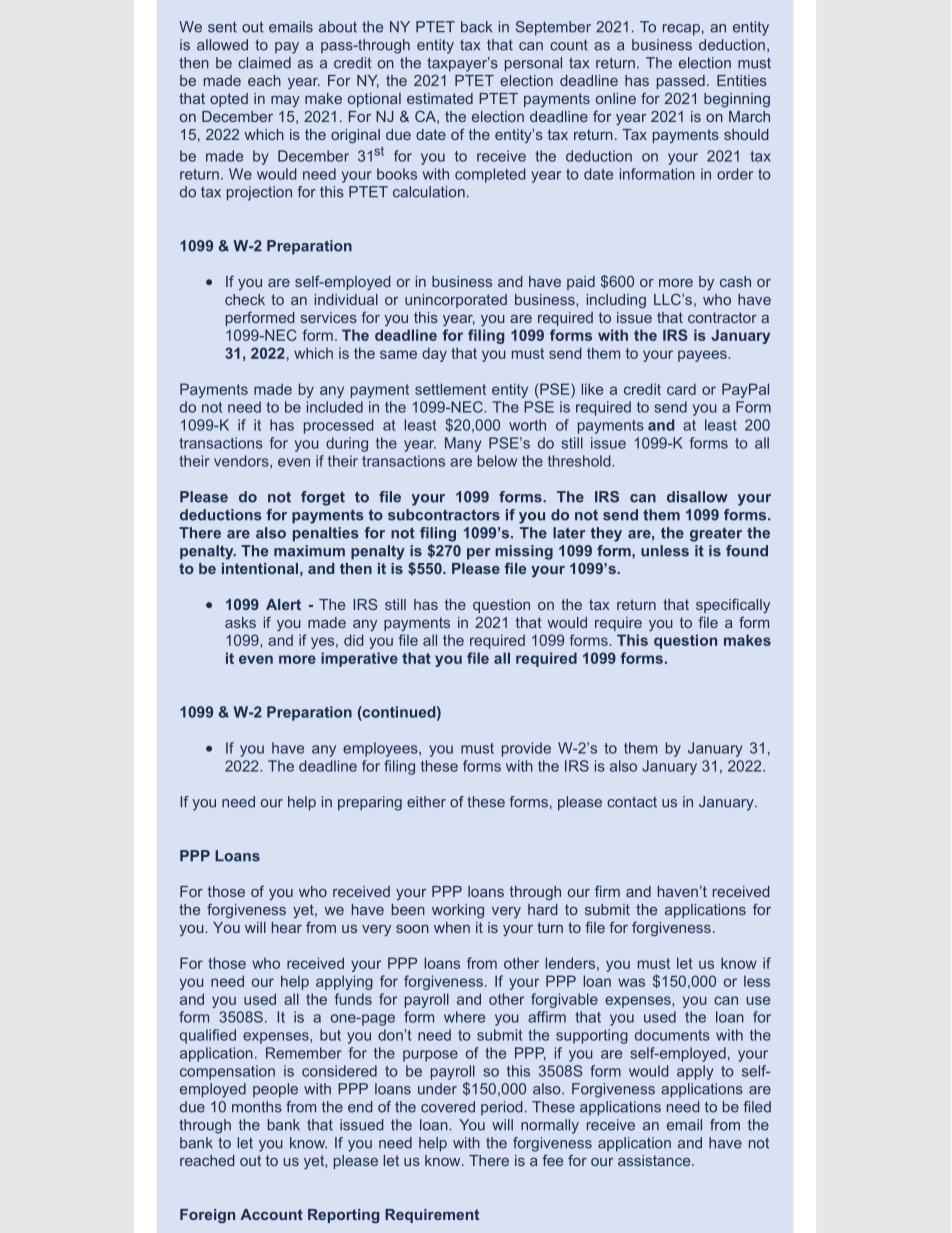 This page has width=952, height=1233. What do you see at coordinates (257, 1107) in the page?
I see `months` at bounding box center [257, 1107].
